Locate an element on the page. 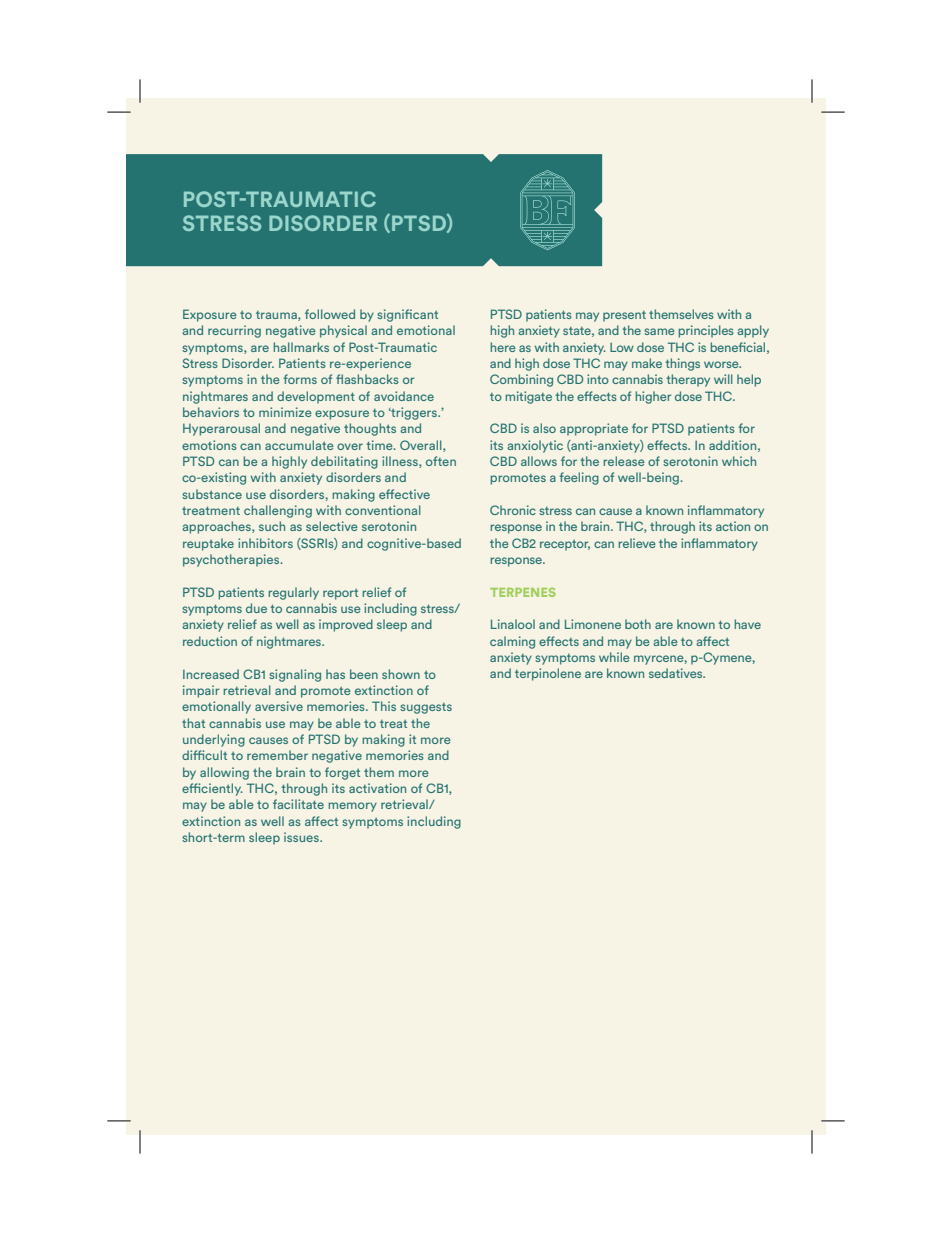 Image resolution: width=952 pixels, height=1233 pixels. which is located at coordinates (739, 461).
